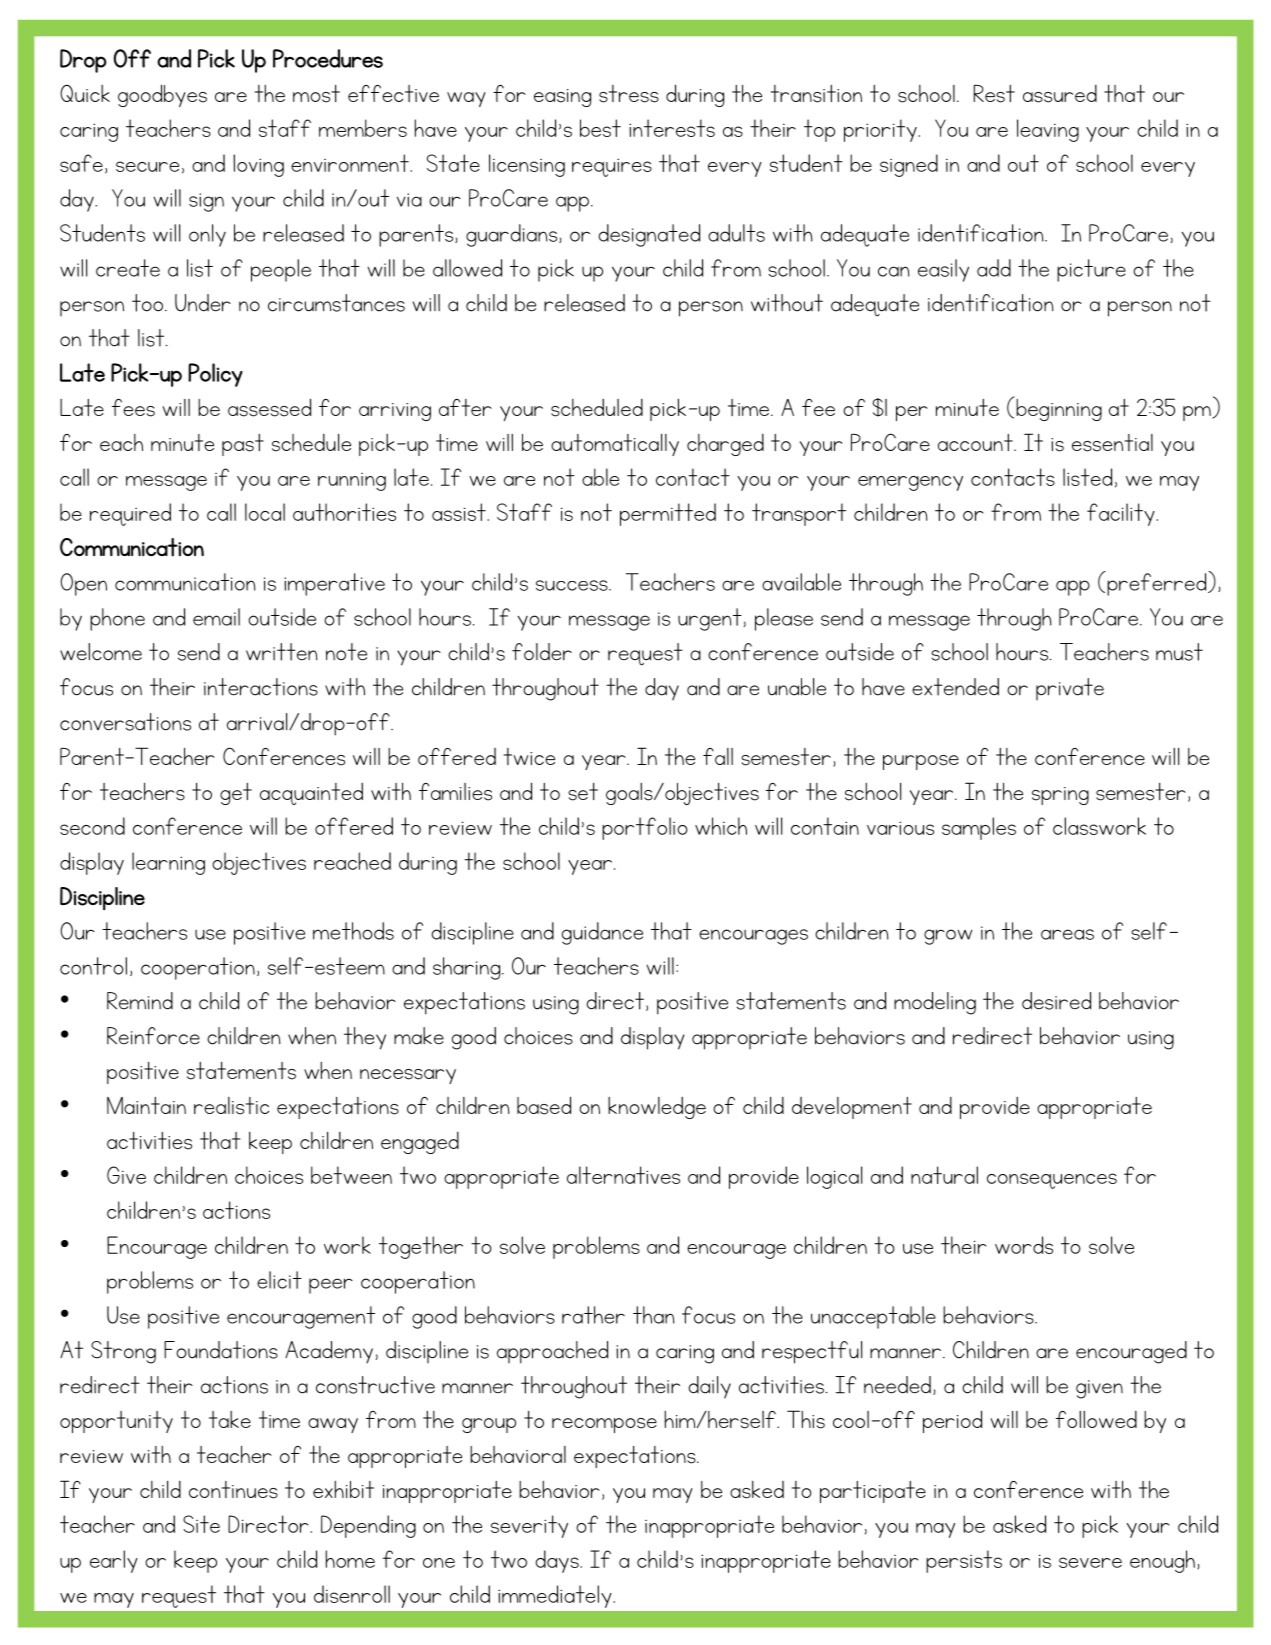  What do you see at coordinates (216, 617) in the document?
I see `email` at bounding box center [216, 617].
